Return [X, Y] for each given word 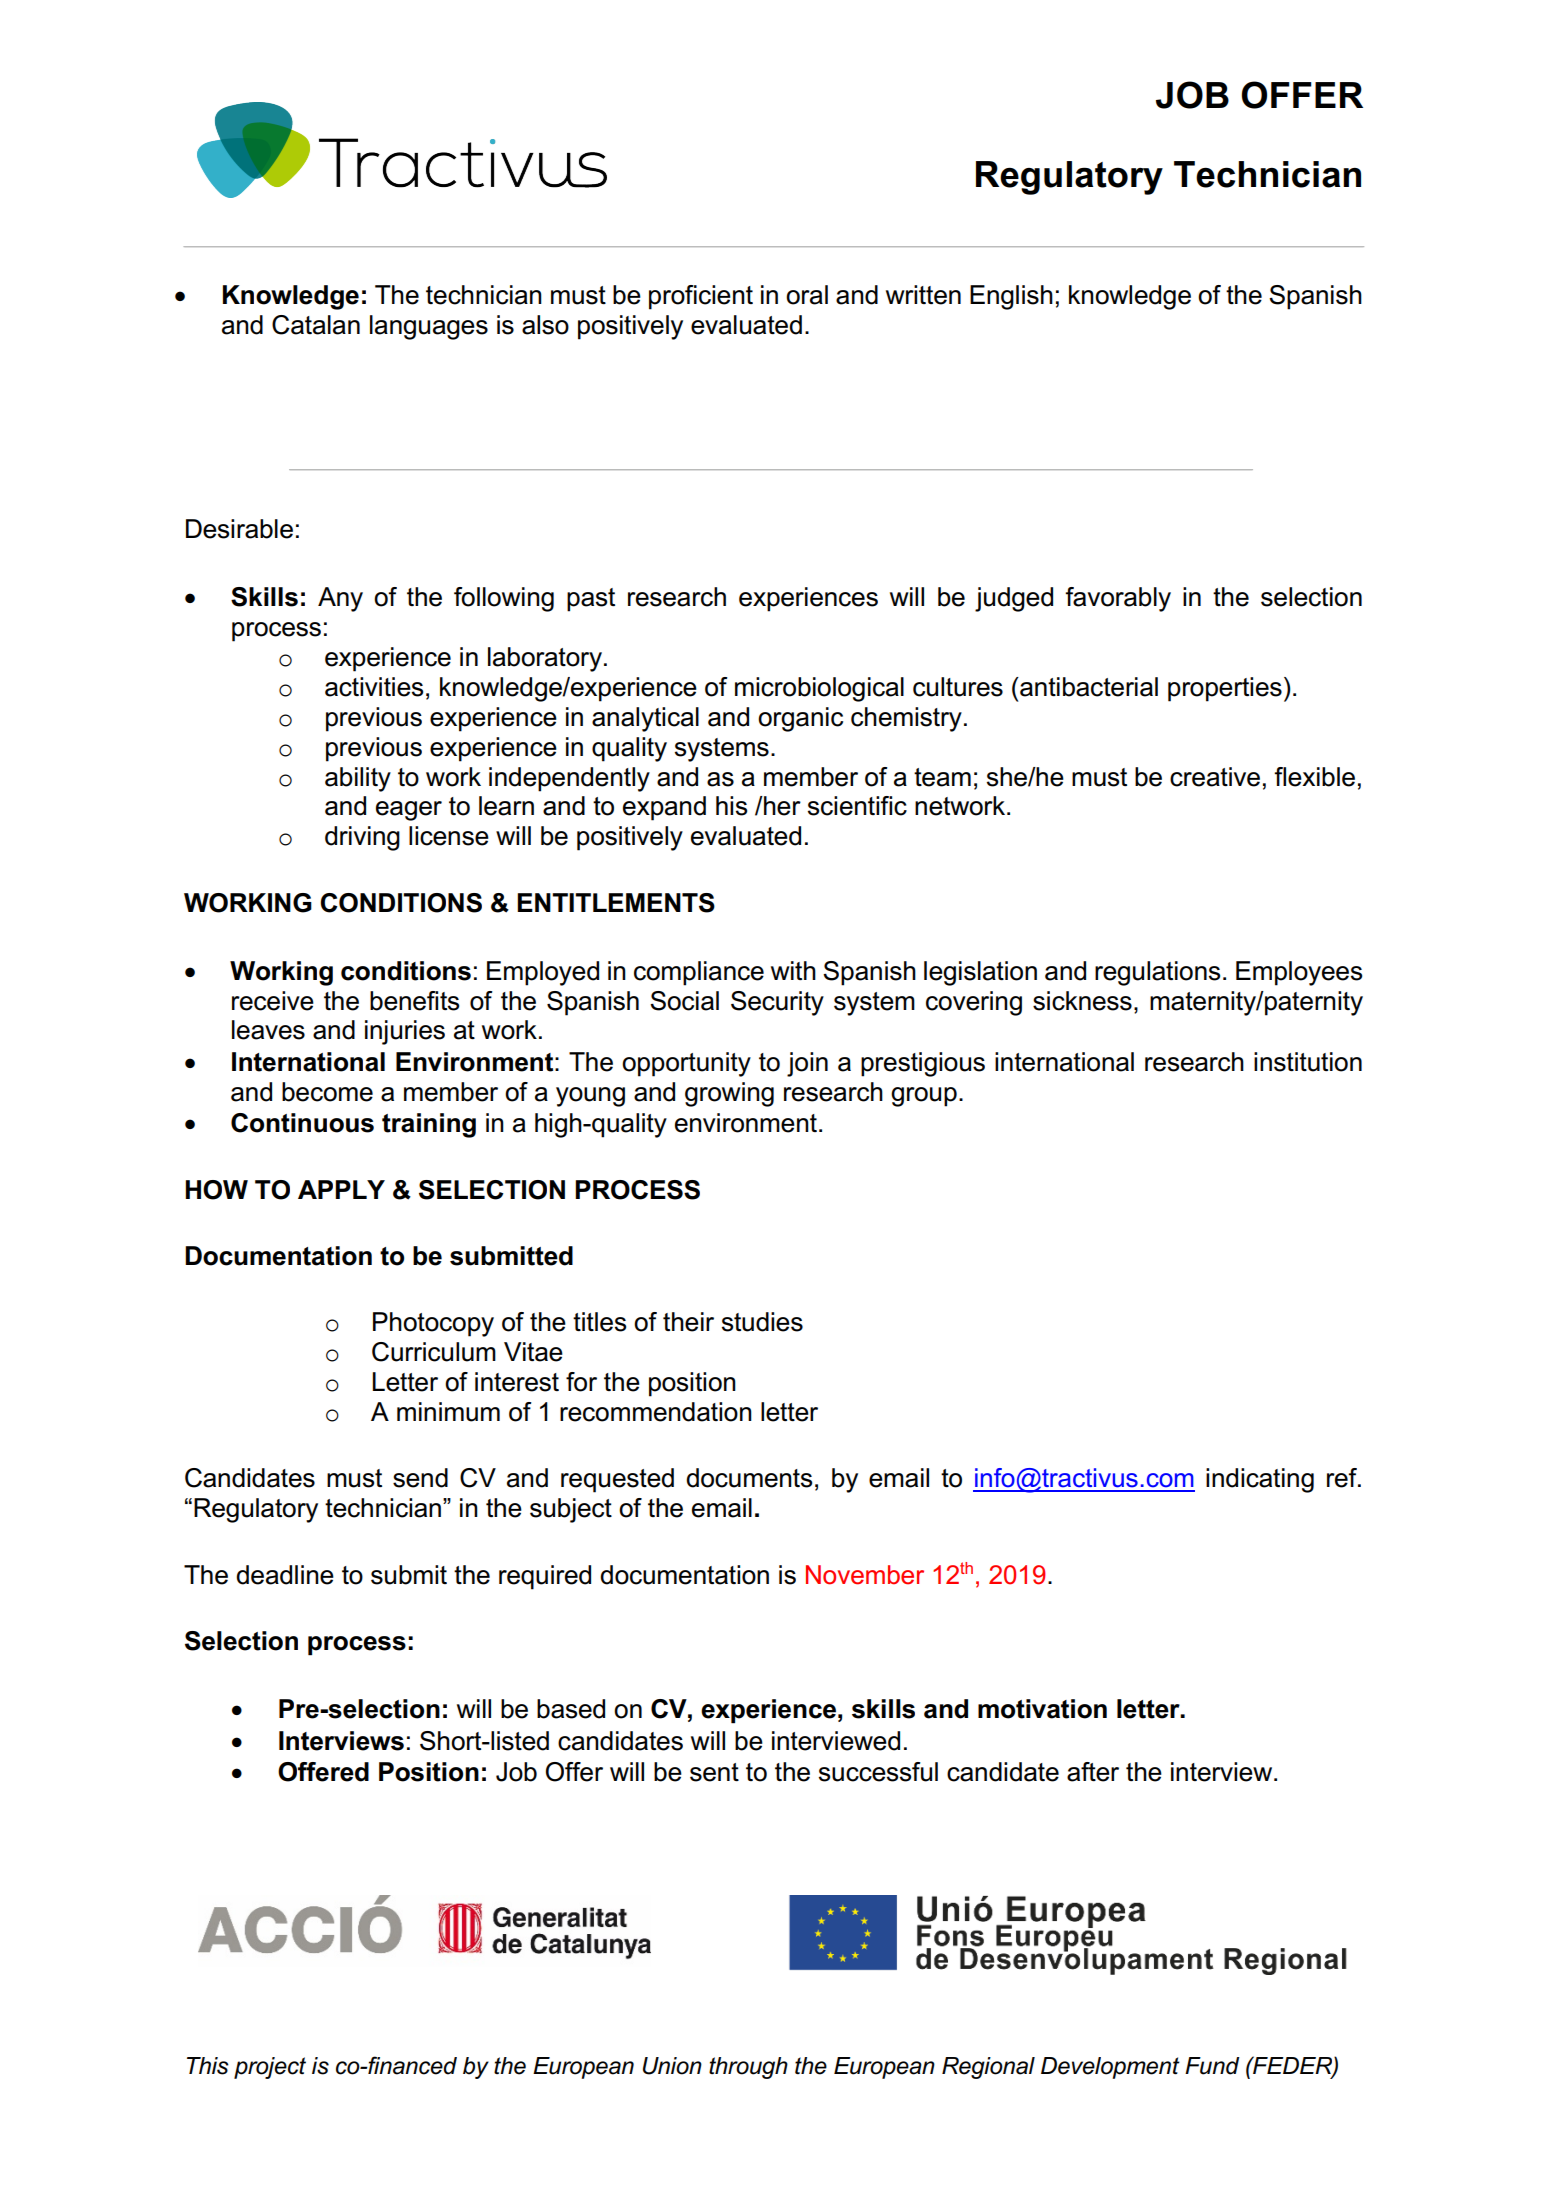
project [270, 2068]
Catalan [316, 325]
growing [729, 1094]
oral [807, 295]
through [748, 2068]
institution [1308, 1062]
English [1011, 297]
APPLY [341, 1189]
